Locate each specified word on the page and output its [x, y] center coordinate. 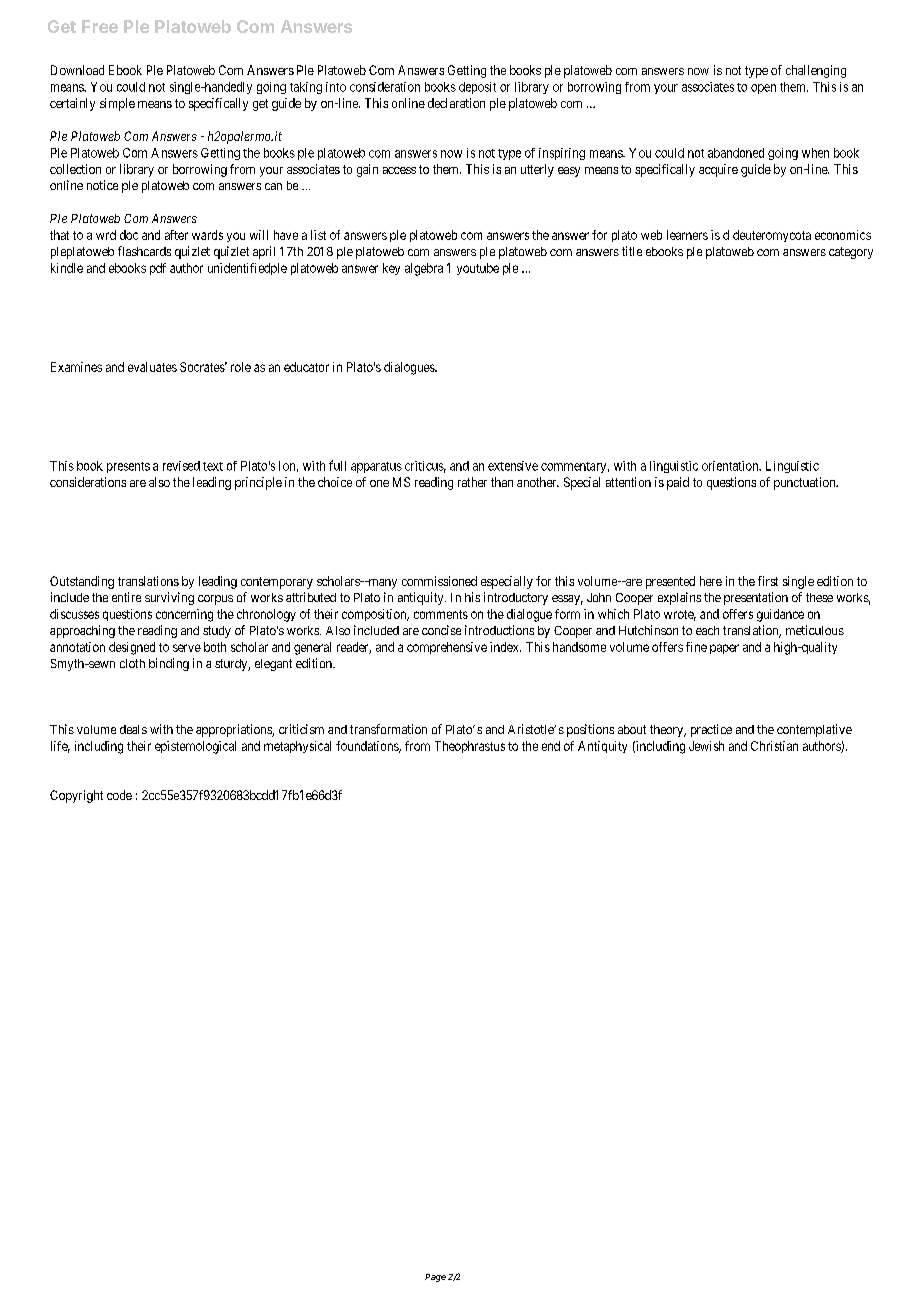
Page [435, 1278]
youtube [478, 269]
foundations [368, 747]
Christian [774, 746]
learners [687, 235]
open [763, 89]
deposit [477, 88]
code [119, 795]
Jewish [706, 746]
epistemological [195, 747]
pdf [158, 269]
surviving [169, 598]
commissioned [439, 581]
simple [117, 104]
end [551, 746]
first [768, 581]
